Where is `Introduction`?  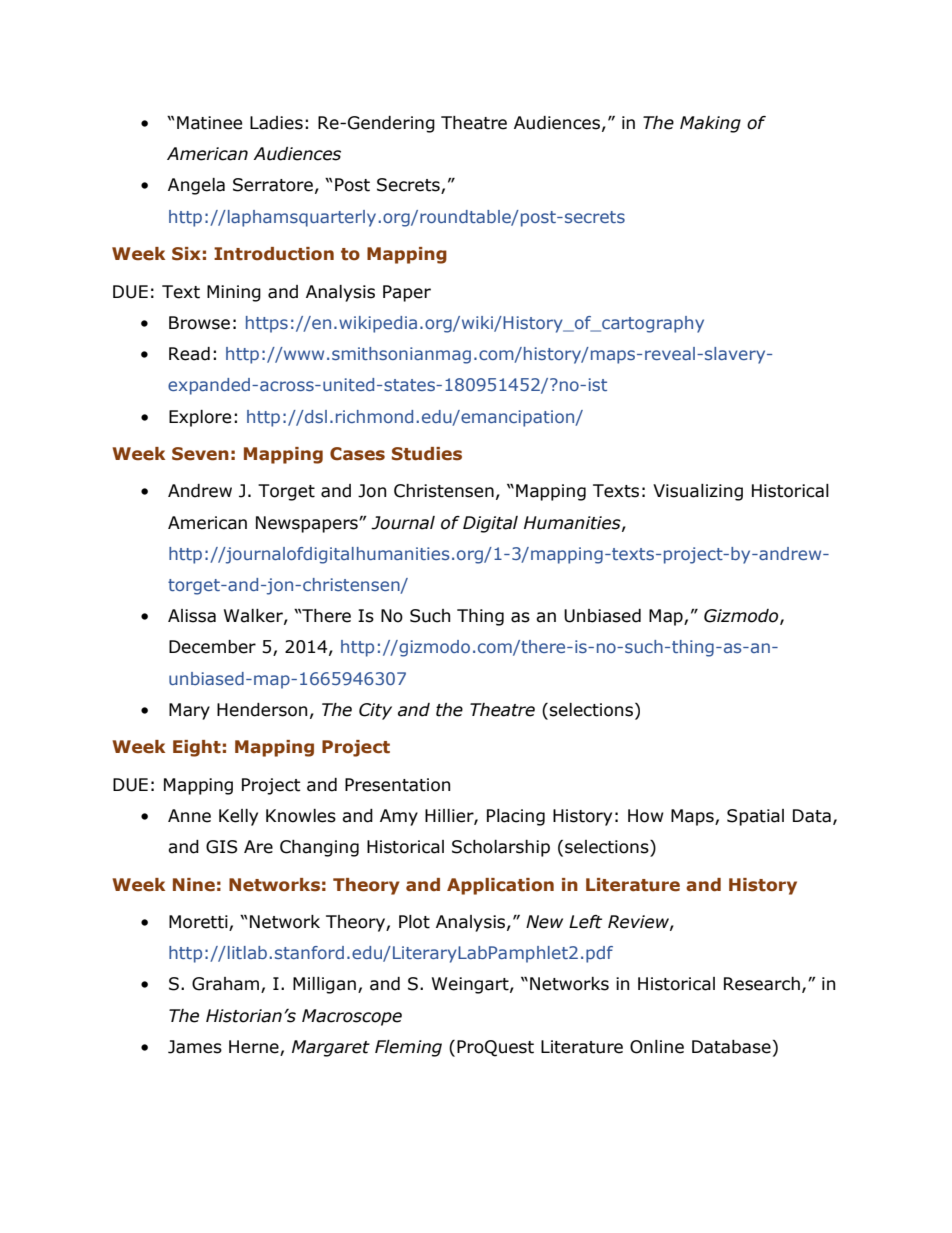 Introduction is located at coordinates (274, 254).
